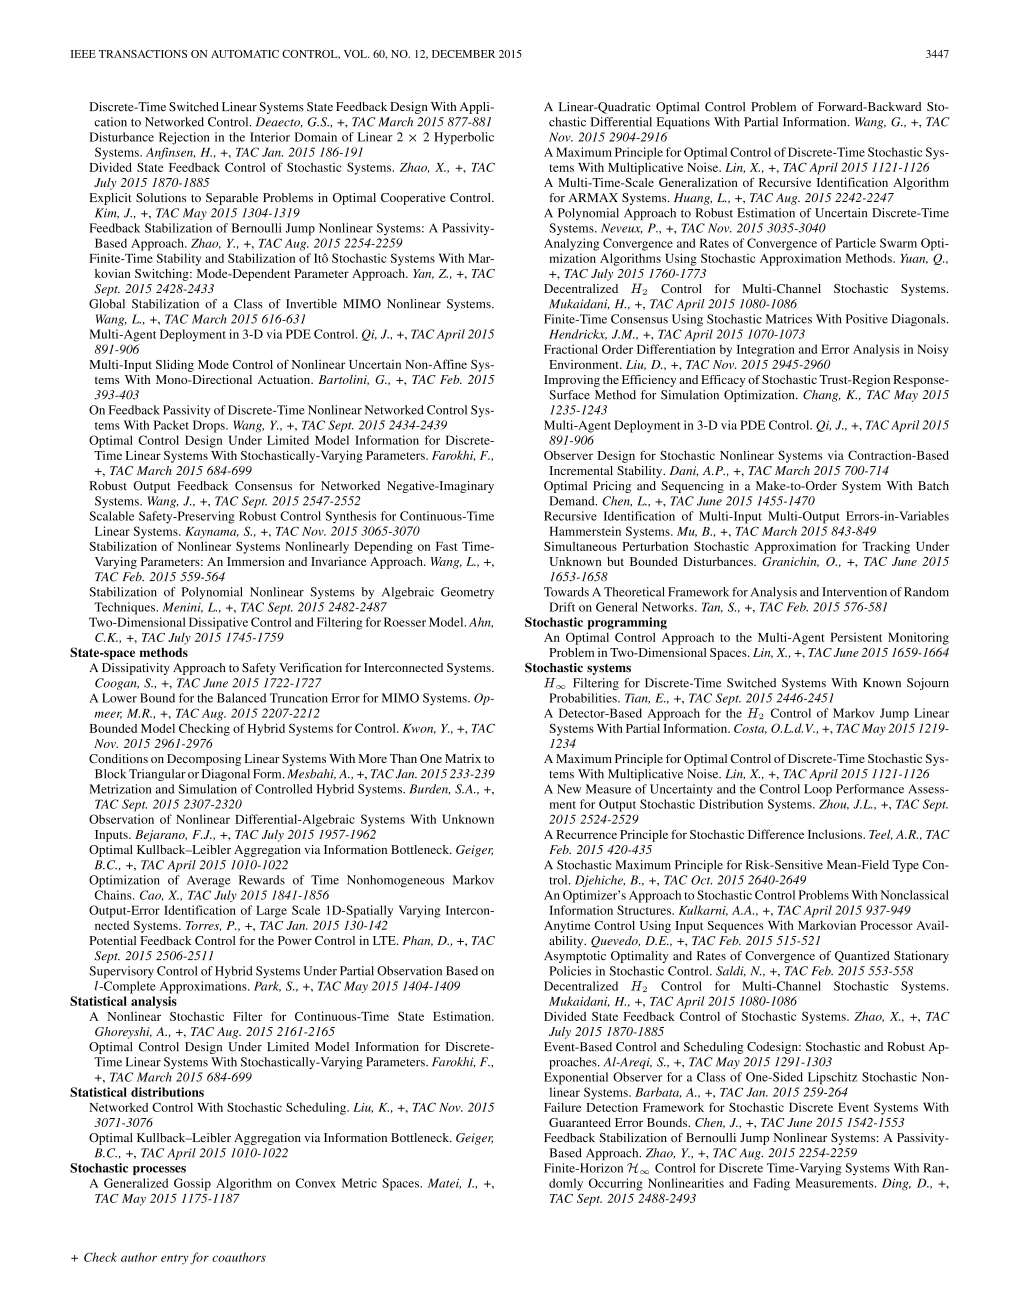 The height and width of the screenshot is (1314, 1017). What do you see at coordinates (818, 790) in the screenshot?
I see `Loop` at bounding box center [818, 790].
